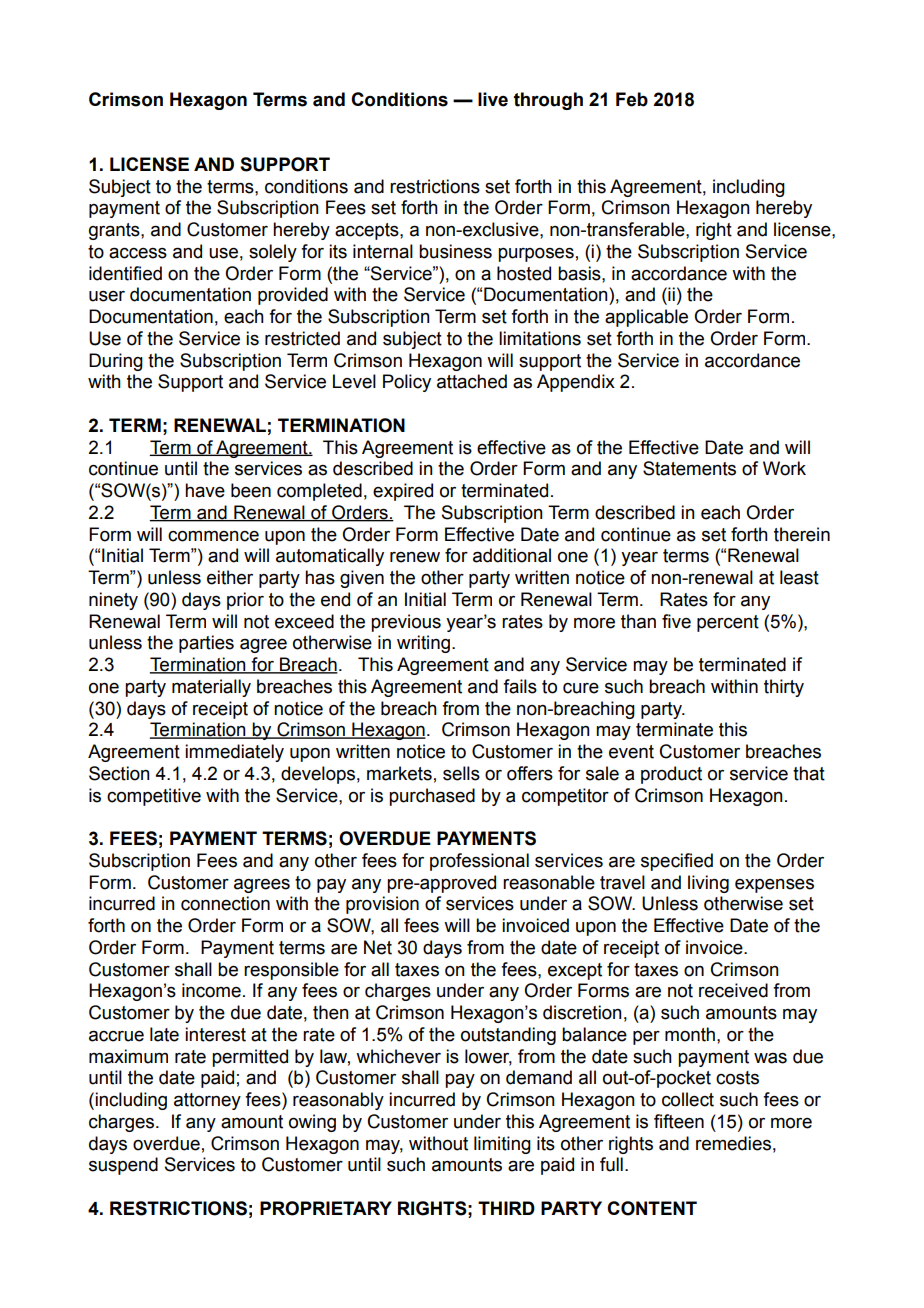  Describe the element at coordinates (154, 797) in the image. I see `competitive` at that location.
